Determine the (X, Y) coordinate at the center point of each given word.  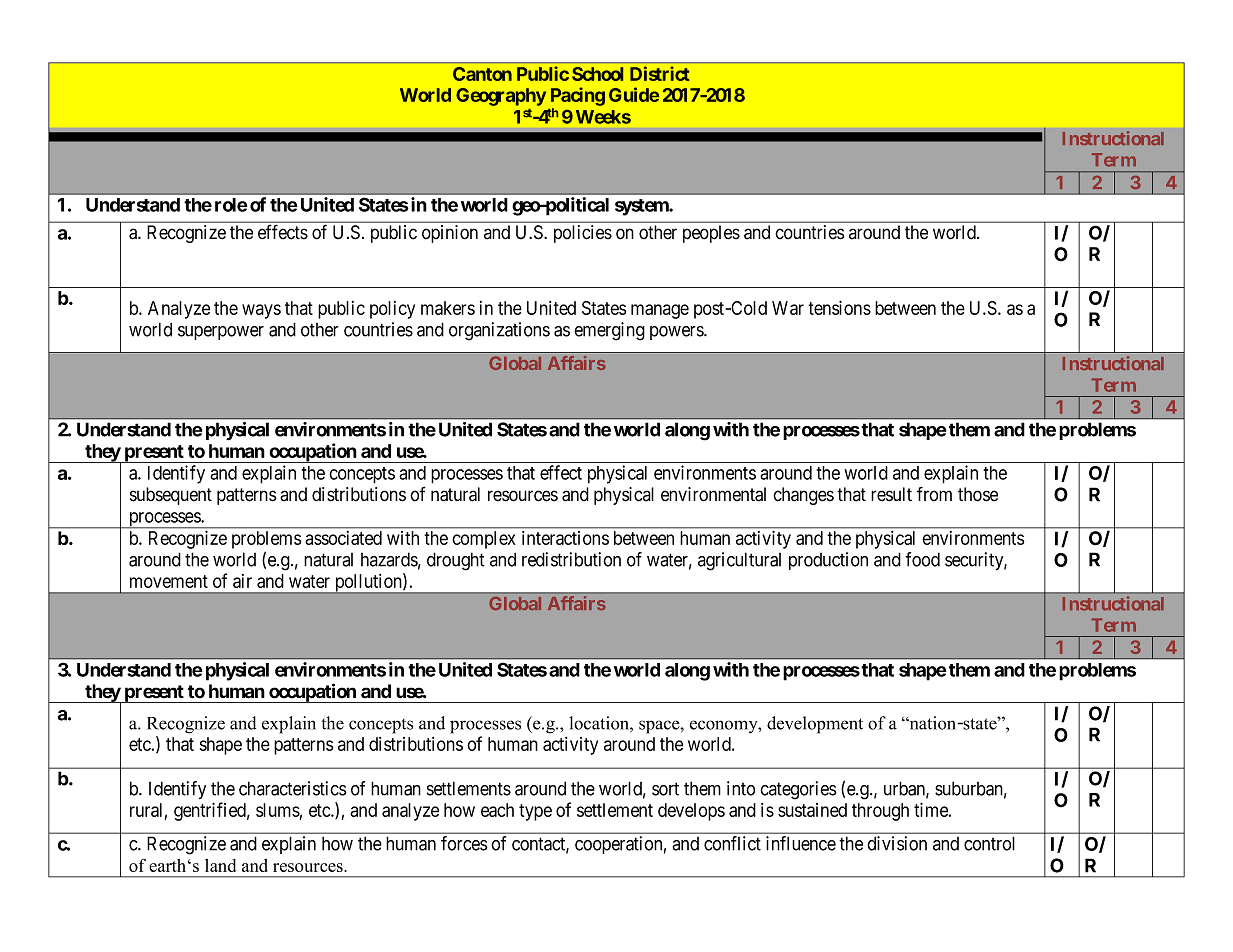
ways (261, 311)
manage (660, 311)
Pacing (578, 96)
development (815, 725)
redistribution (571, 559)
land (220, 865)
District (660, 73)
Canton (482, 74)
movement (169, 581)
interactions (565, 538)
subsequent (171, 496)
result (891, 494)
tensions (839, 307)
